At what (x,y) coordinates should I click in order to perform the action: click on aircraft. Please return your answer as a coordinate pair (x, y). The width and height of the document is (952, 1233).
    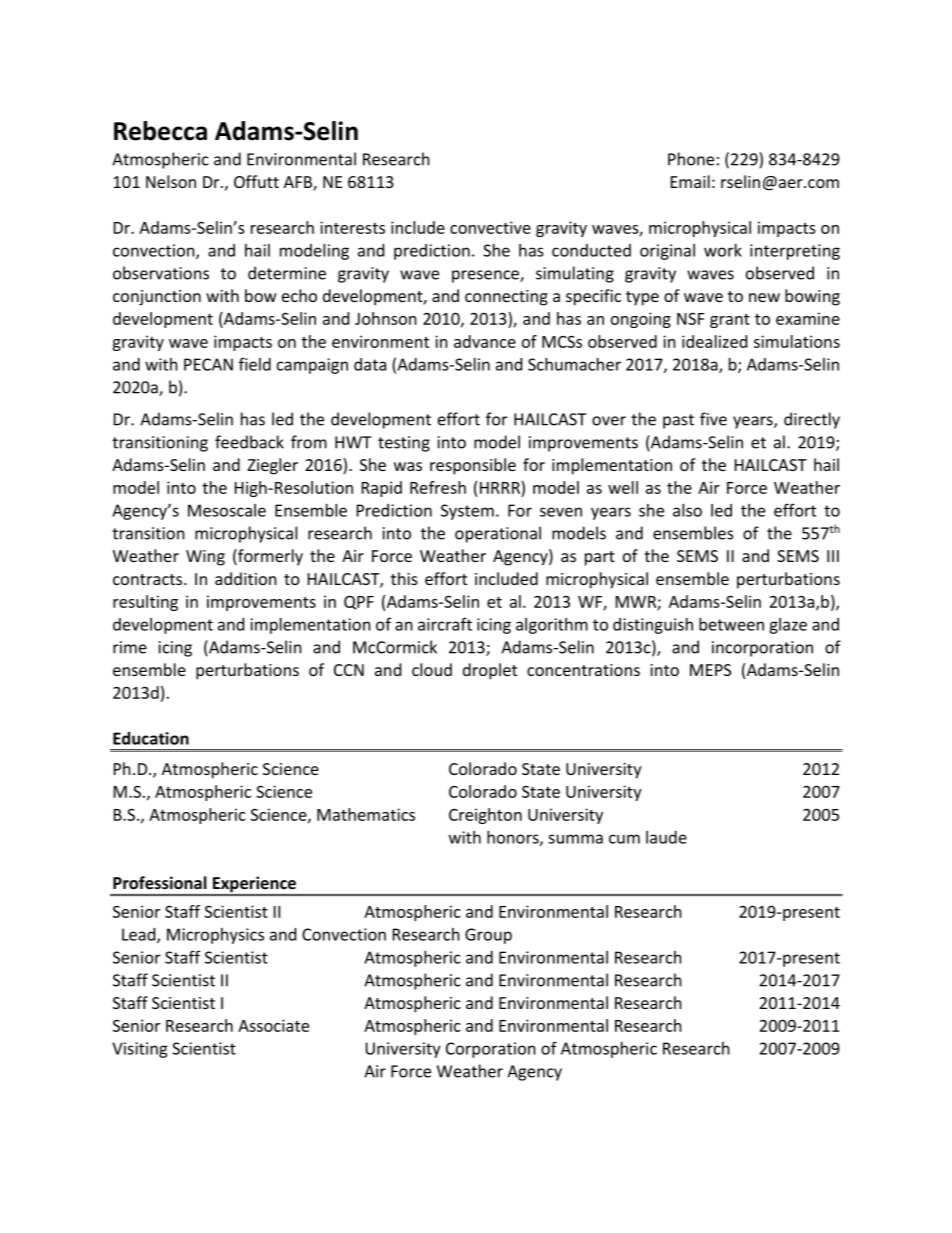
    Looking at the image, I should click on (445, 624).
